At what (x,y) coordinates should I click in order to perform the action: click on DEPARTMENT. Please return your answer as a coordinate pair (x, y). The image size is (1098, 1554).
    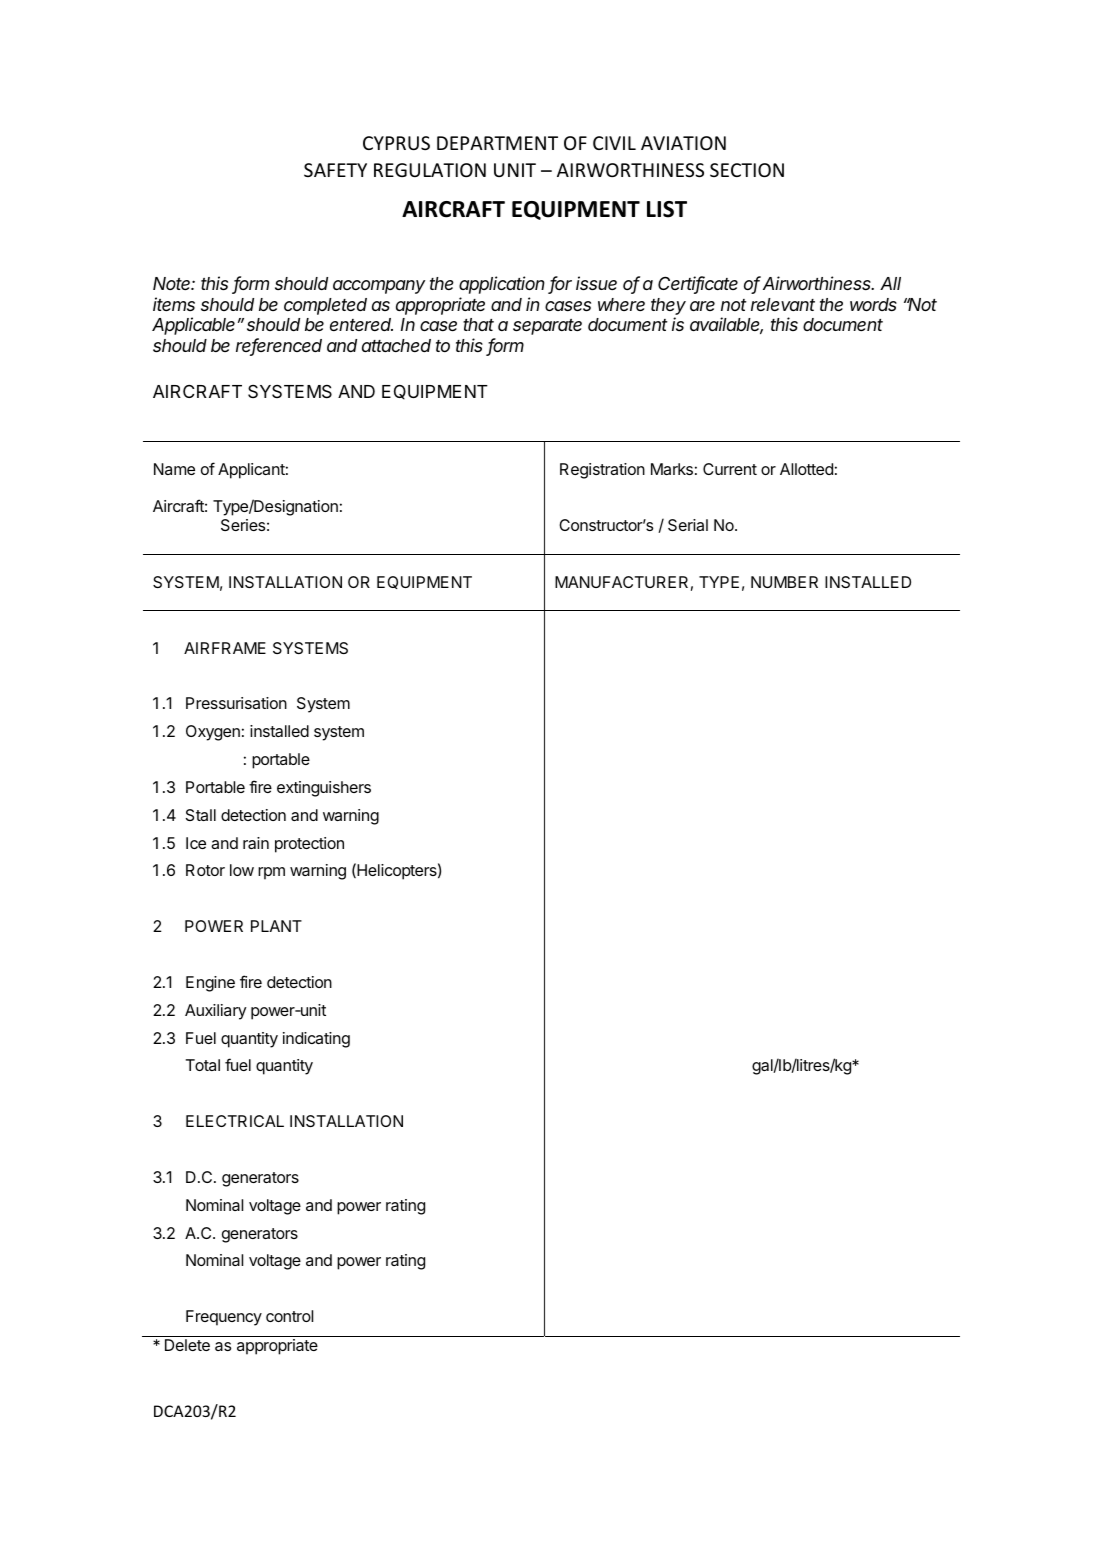
    Looking at the image, I should click on (497, 143).
